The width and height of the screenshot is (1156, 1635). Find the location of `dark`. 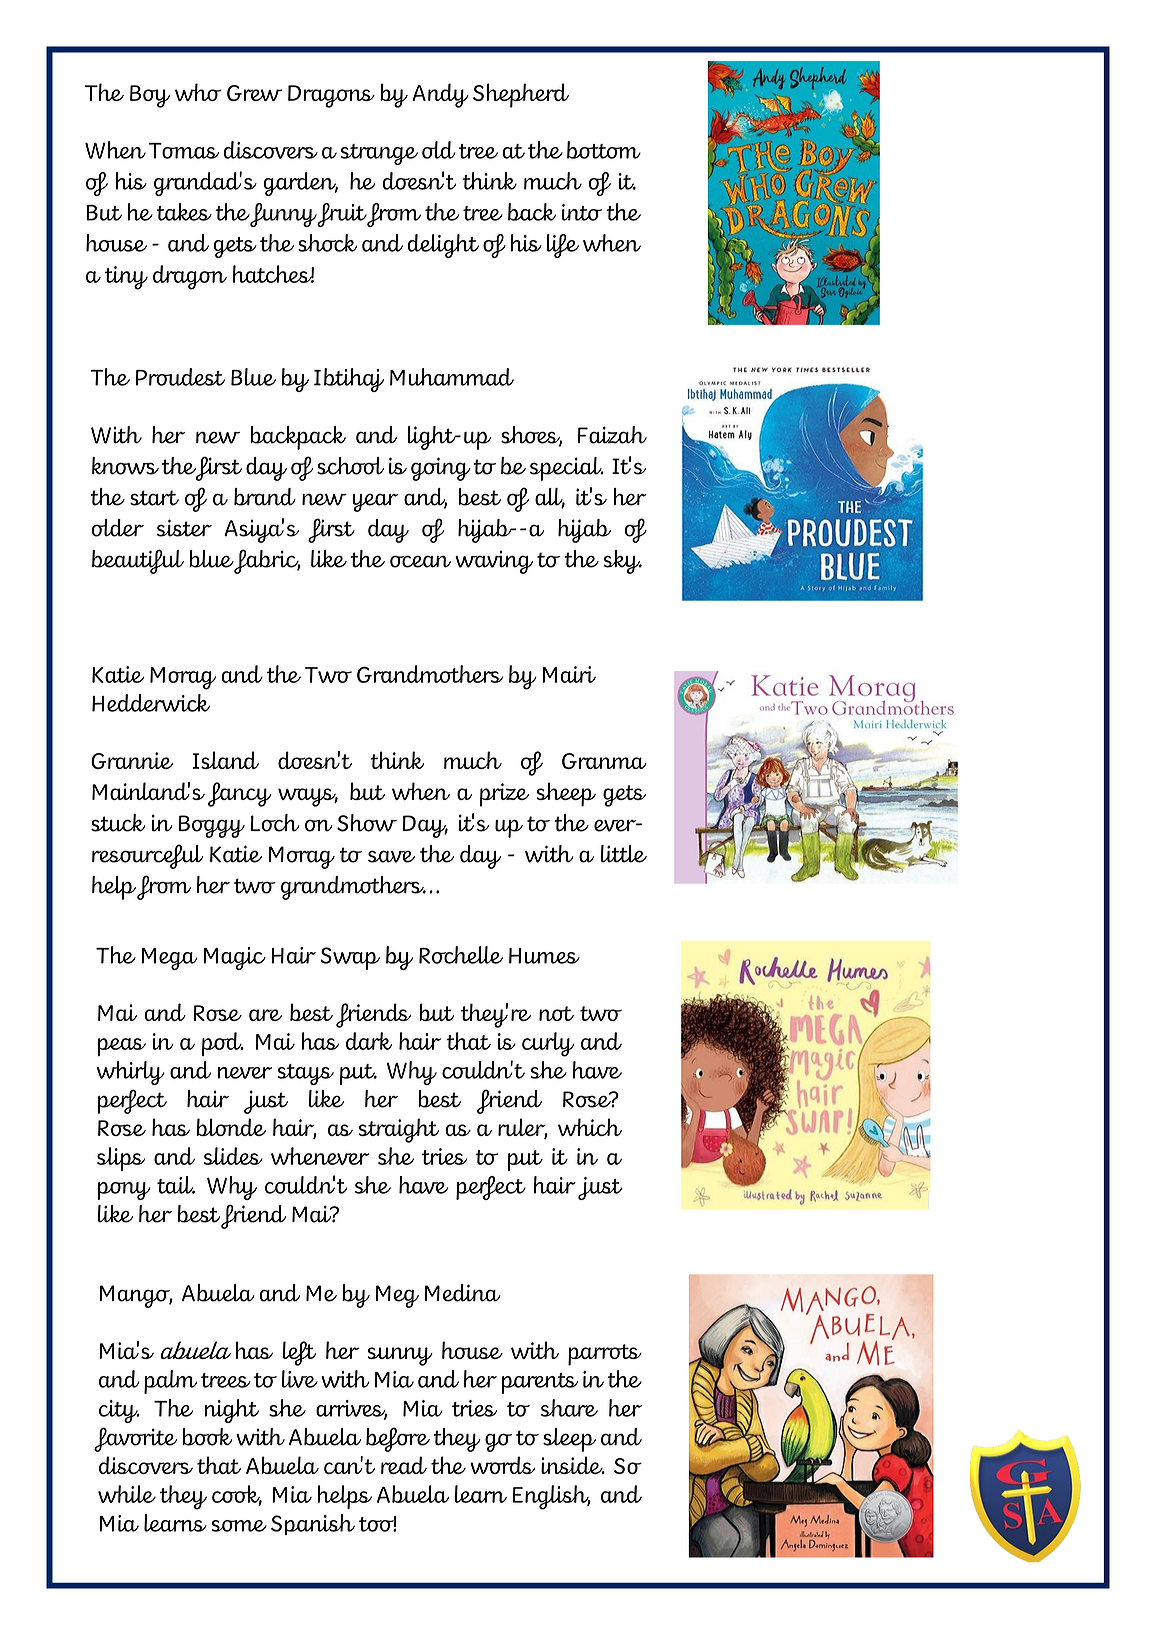

dark is located at coordinates (369, 1041).
